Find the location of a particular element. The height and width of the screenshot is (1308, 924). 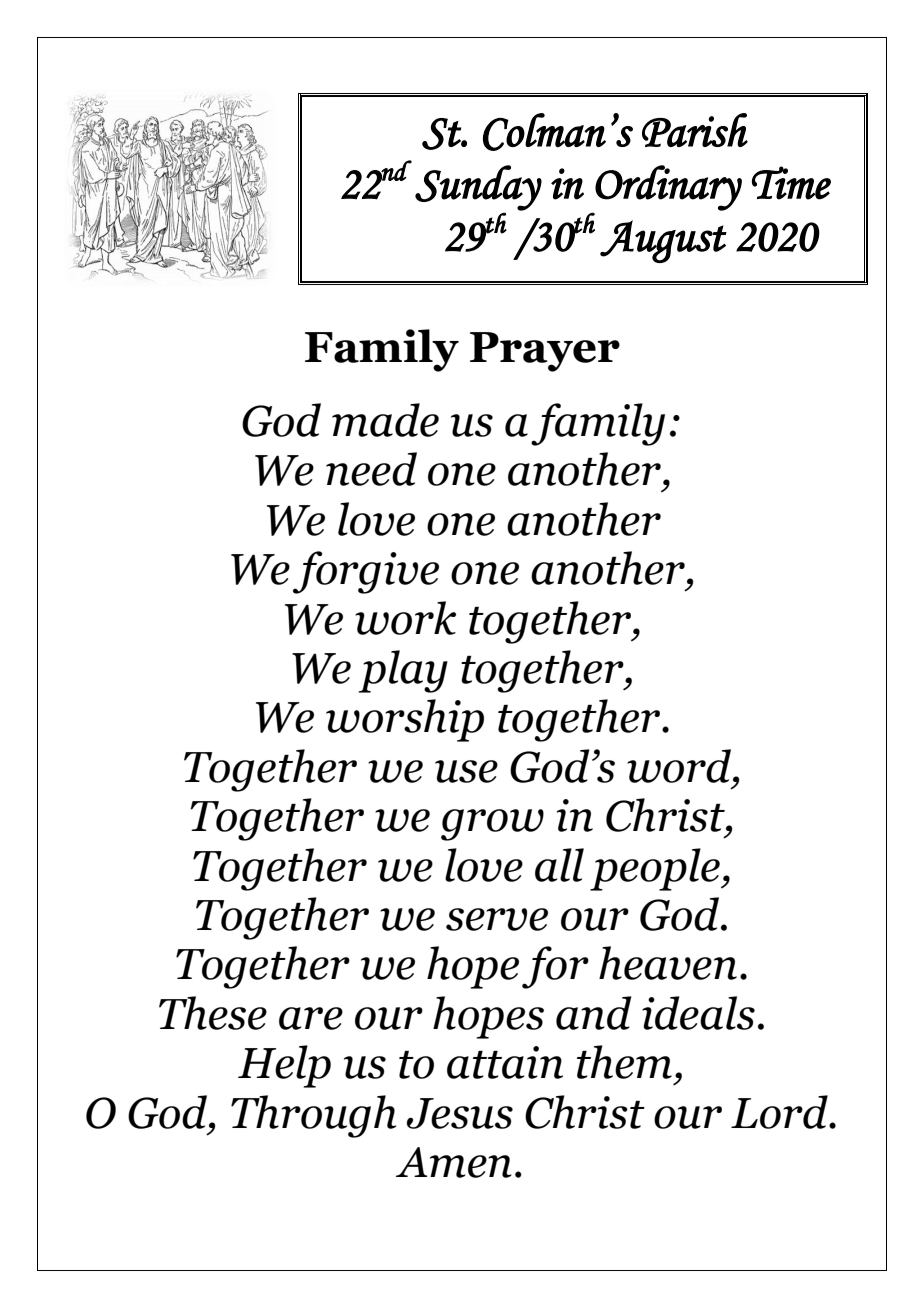

word is located at coordinates (680, 766).
